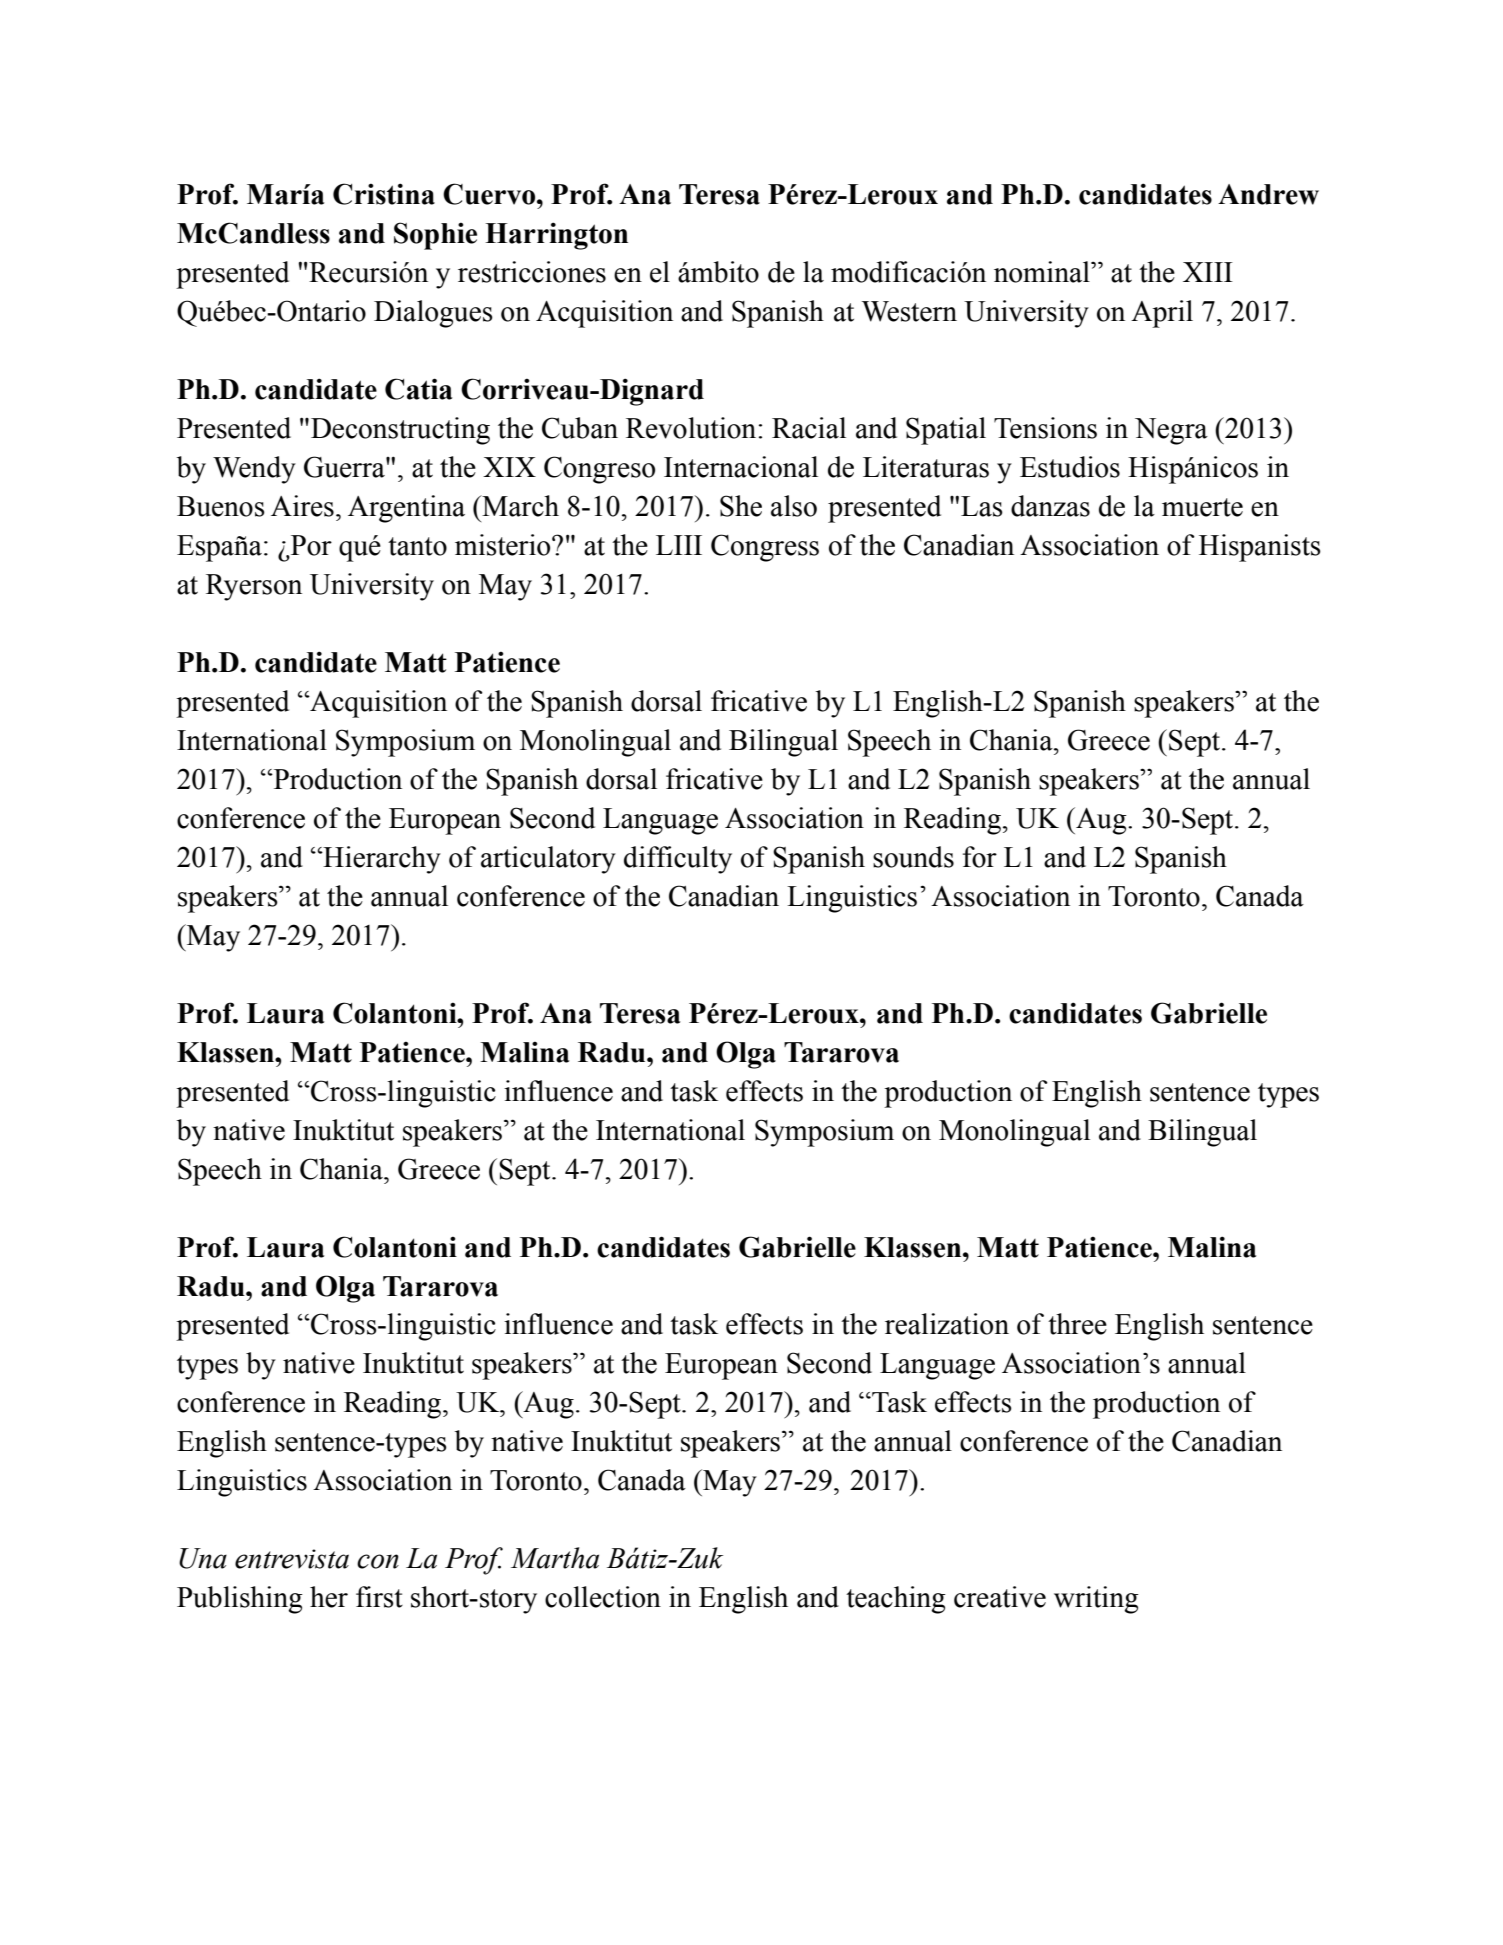 This screenshot has width=1503, height=1945. What do you see at coordinates (980, 857) in the screenshot?
I see `for` at bounding box center [980, 857].
